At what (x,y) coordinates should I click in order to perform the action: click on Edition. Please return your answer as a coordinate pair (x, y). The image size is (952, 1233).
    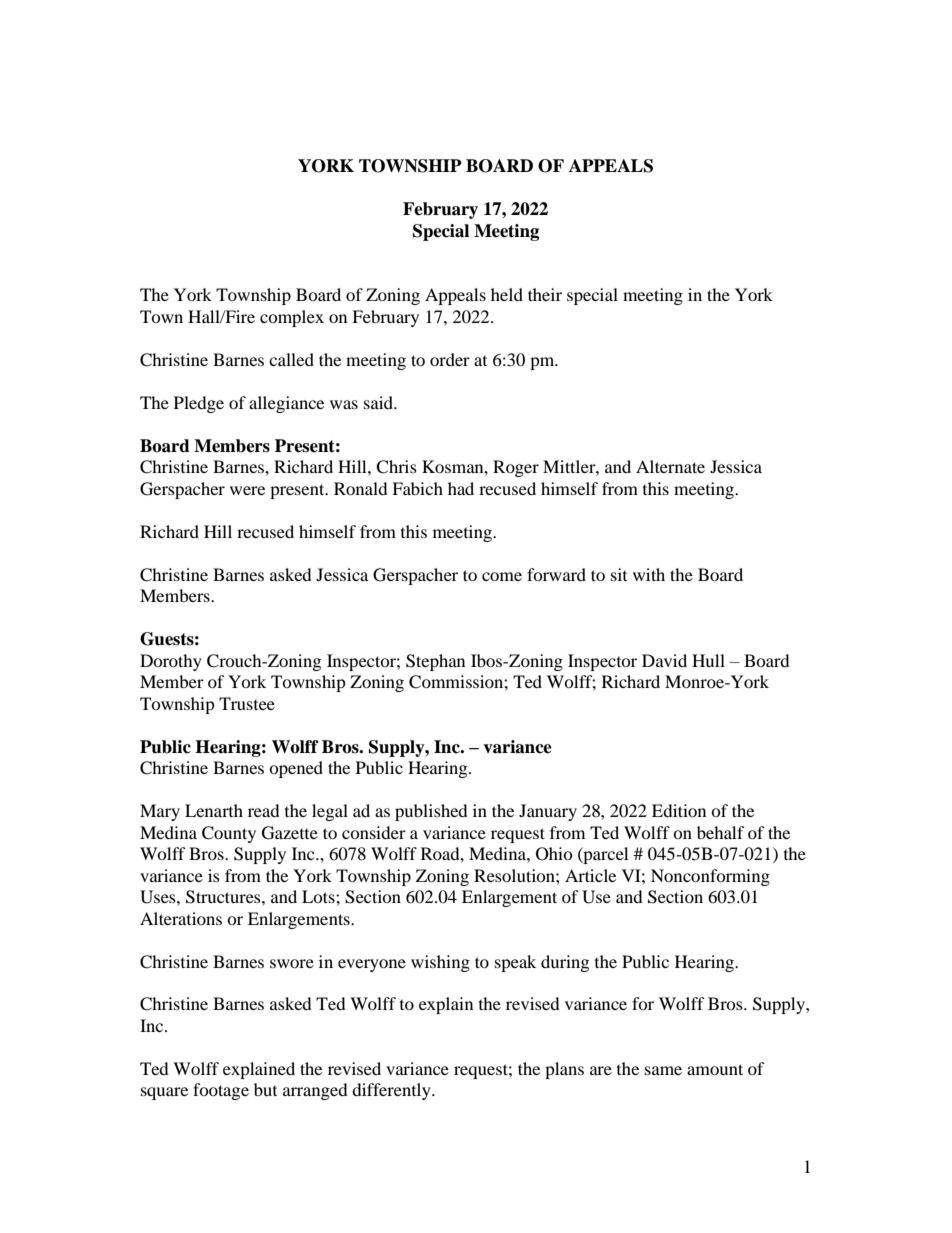
    Looking at the image, I should click on (679, 810).
